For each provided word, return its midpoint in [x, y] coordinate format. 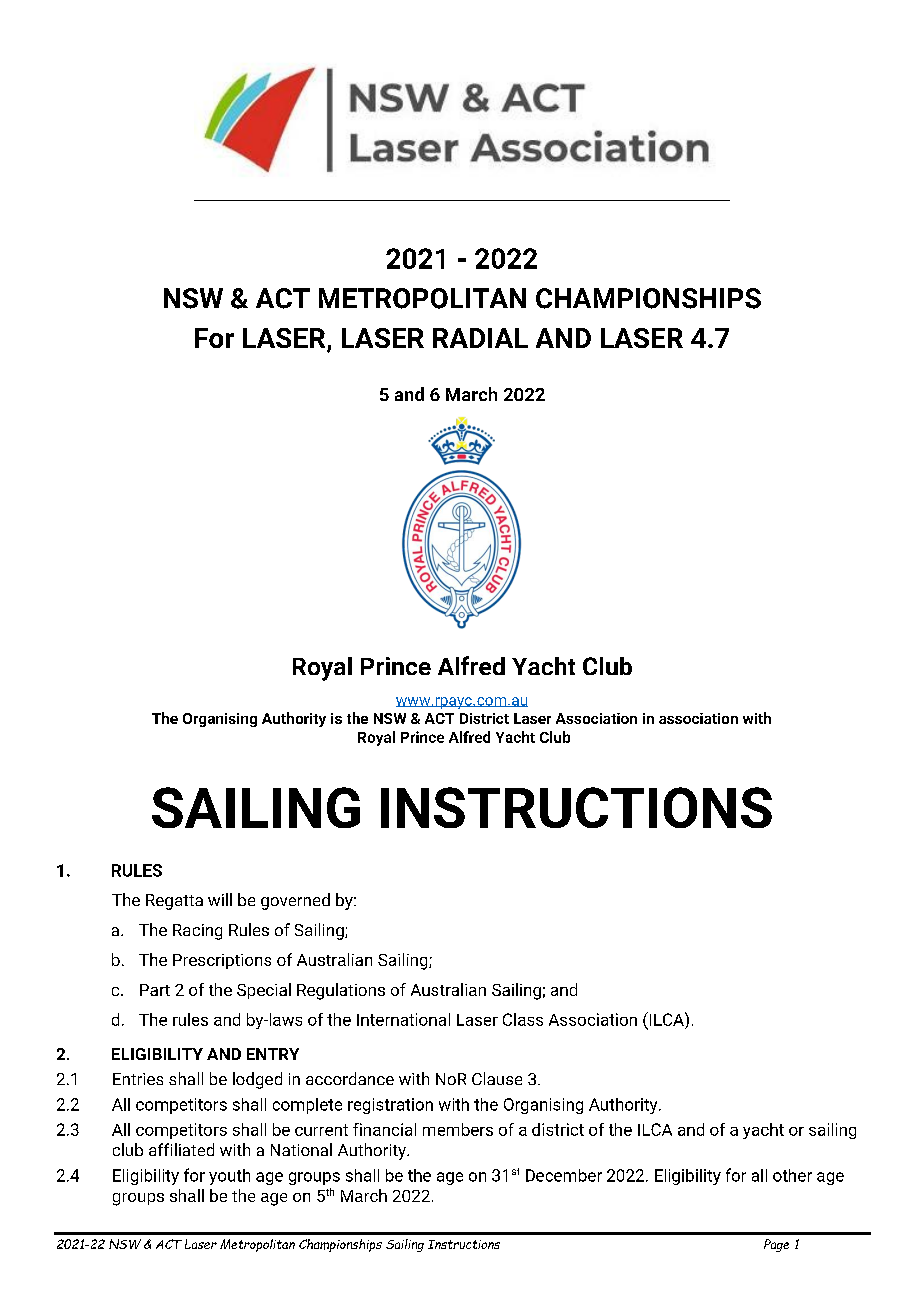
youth [229, 1177]
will [220, 899]
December [564, 1175]
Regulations [341, 991]
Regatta [174, 902]
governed [295, 901]
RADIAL [480, 338]
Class [523, 1019]
